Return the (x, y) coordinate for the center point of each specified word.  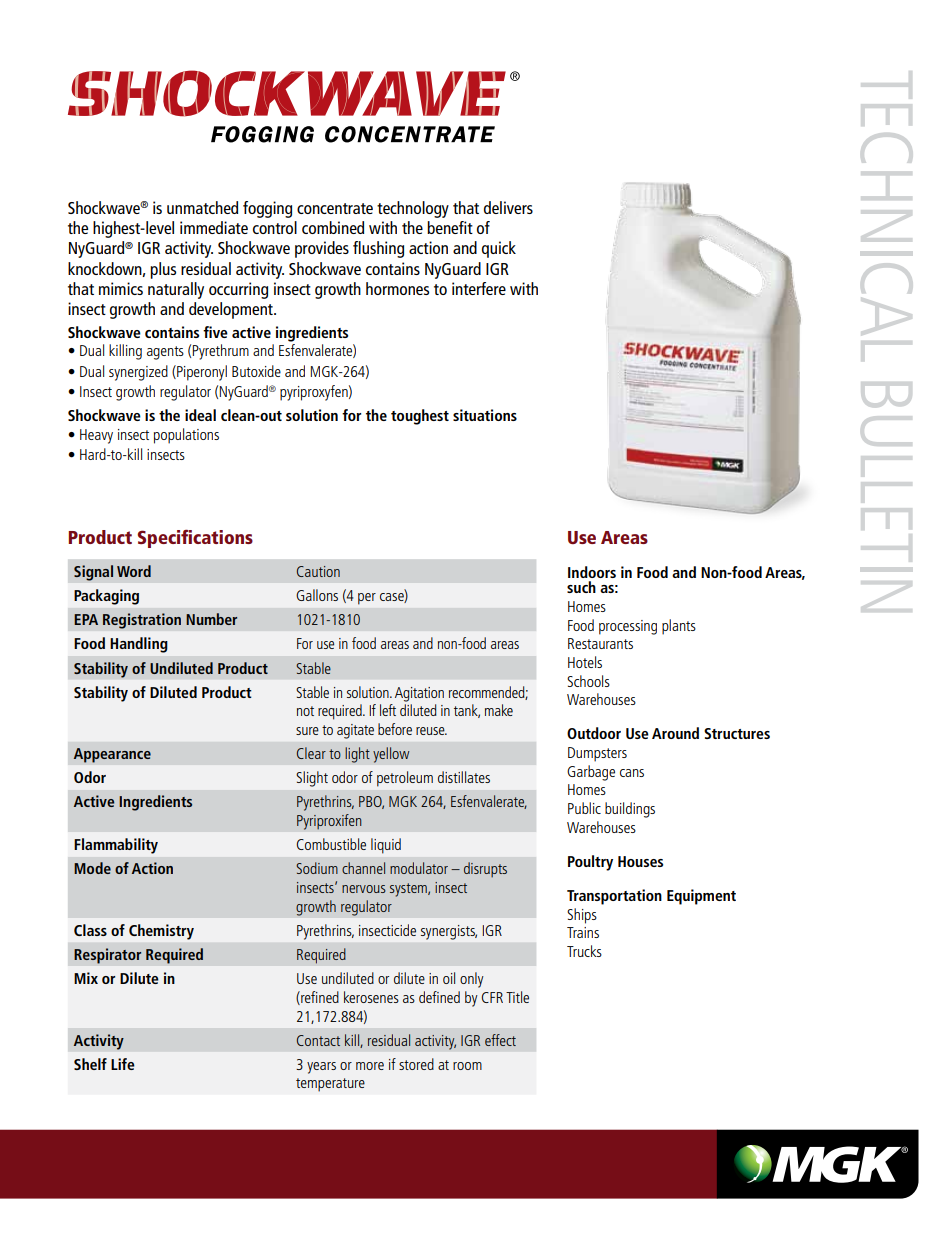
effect (500, 1040)
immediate (214, 227)
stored (416, 1064)
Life (123, 1064)
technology (413, 209)
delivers (508, 207)
